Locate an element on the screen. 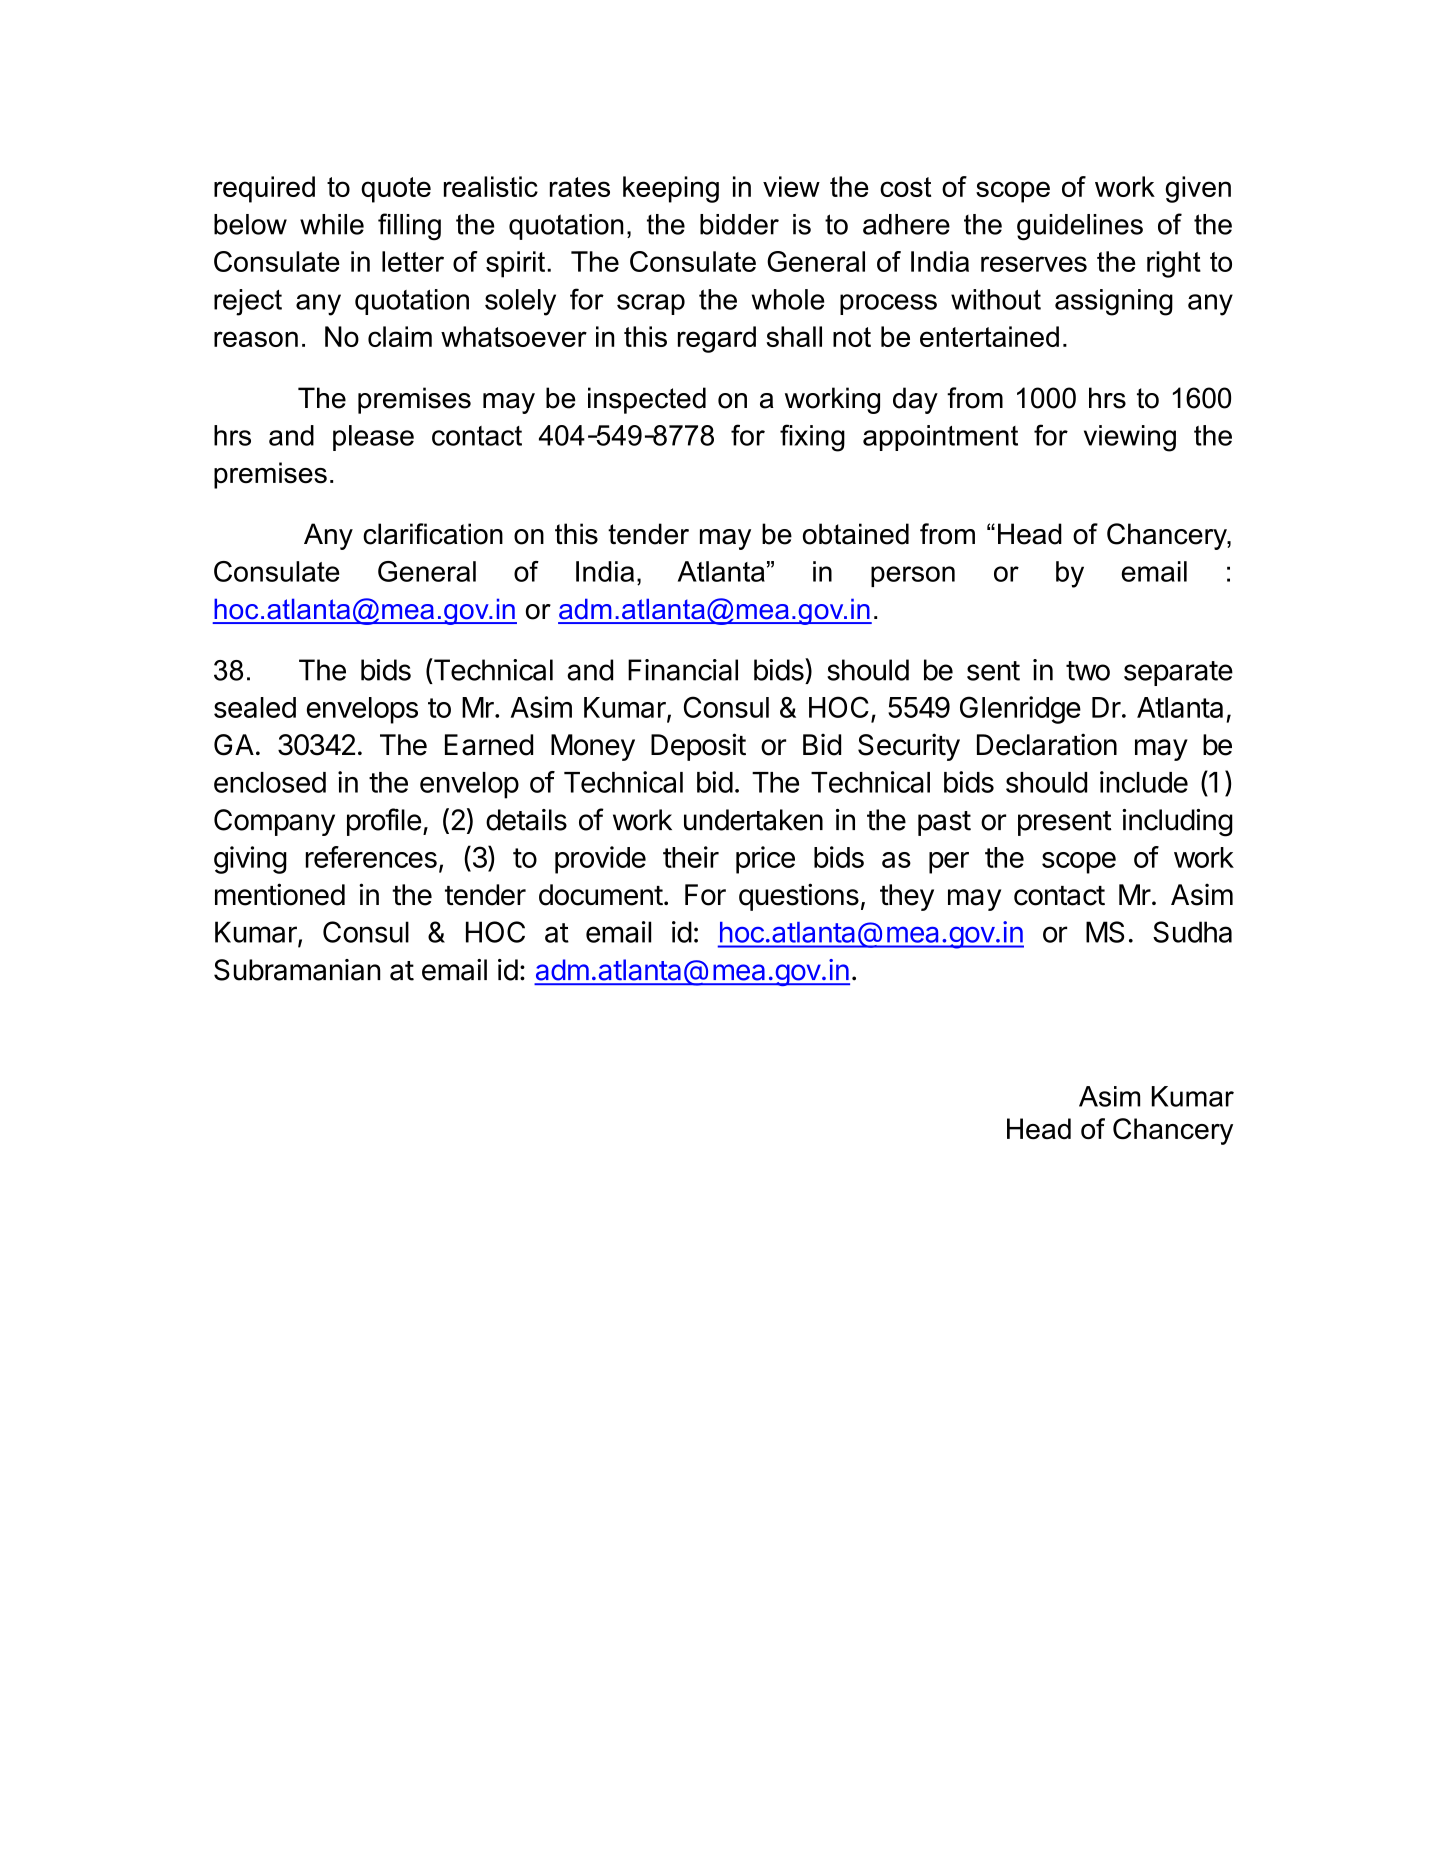  bidder is located at coordinates (739, 224).
